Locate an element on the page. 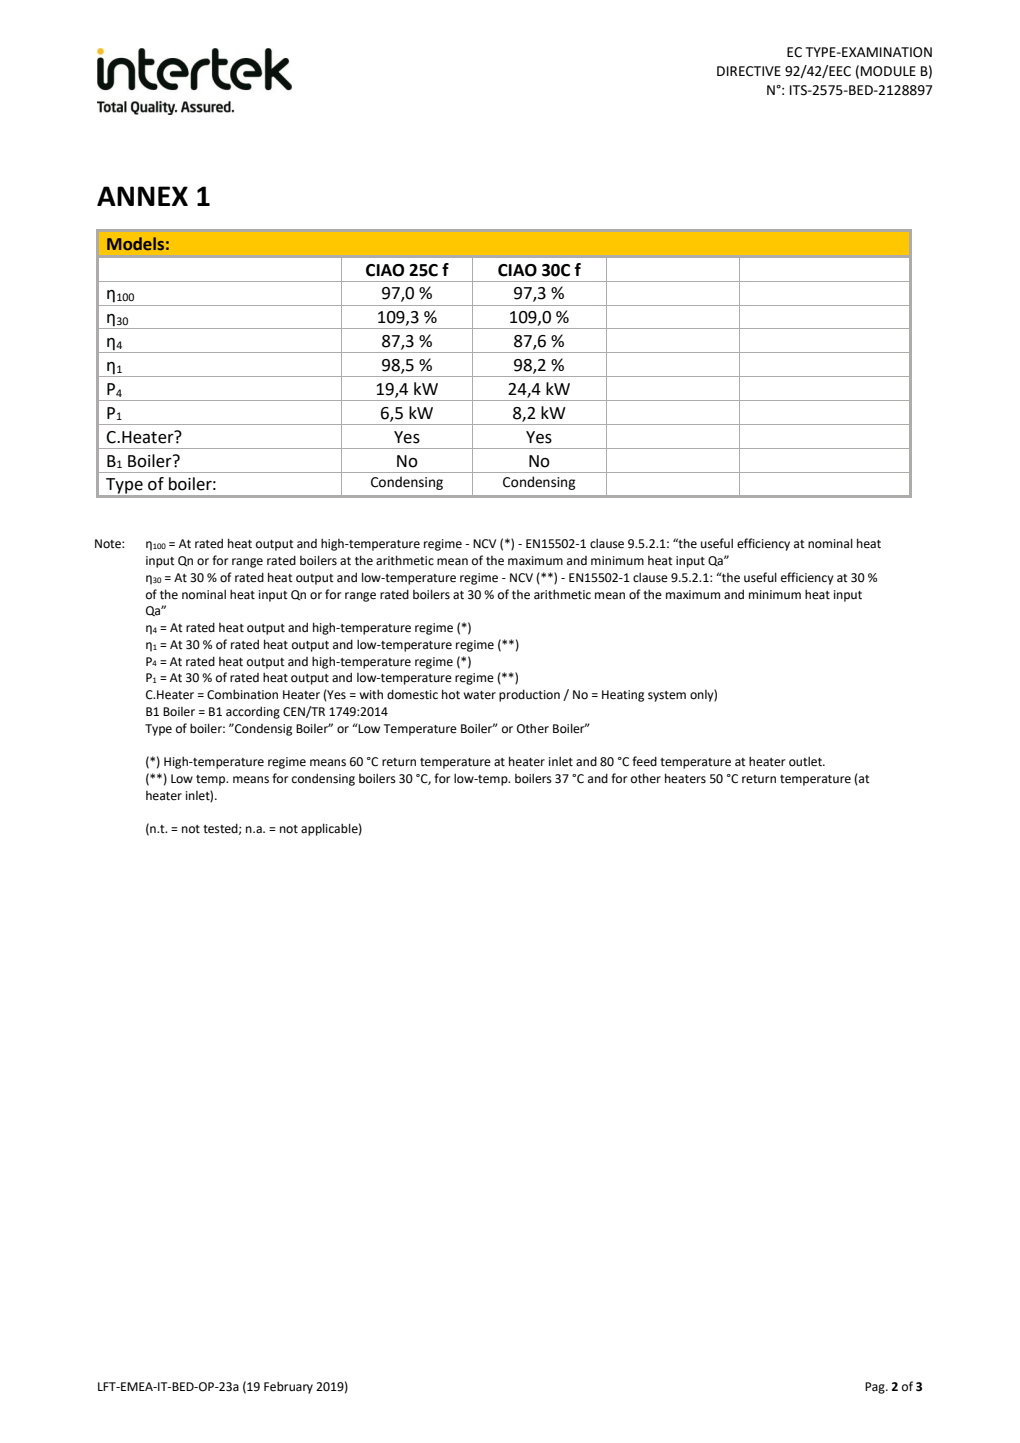 This document has width=1020, height=1443. water is located at coordinates (479, 695).
